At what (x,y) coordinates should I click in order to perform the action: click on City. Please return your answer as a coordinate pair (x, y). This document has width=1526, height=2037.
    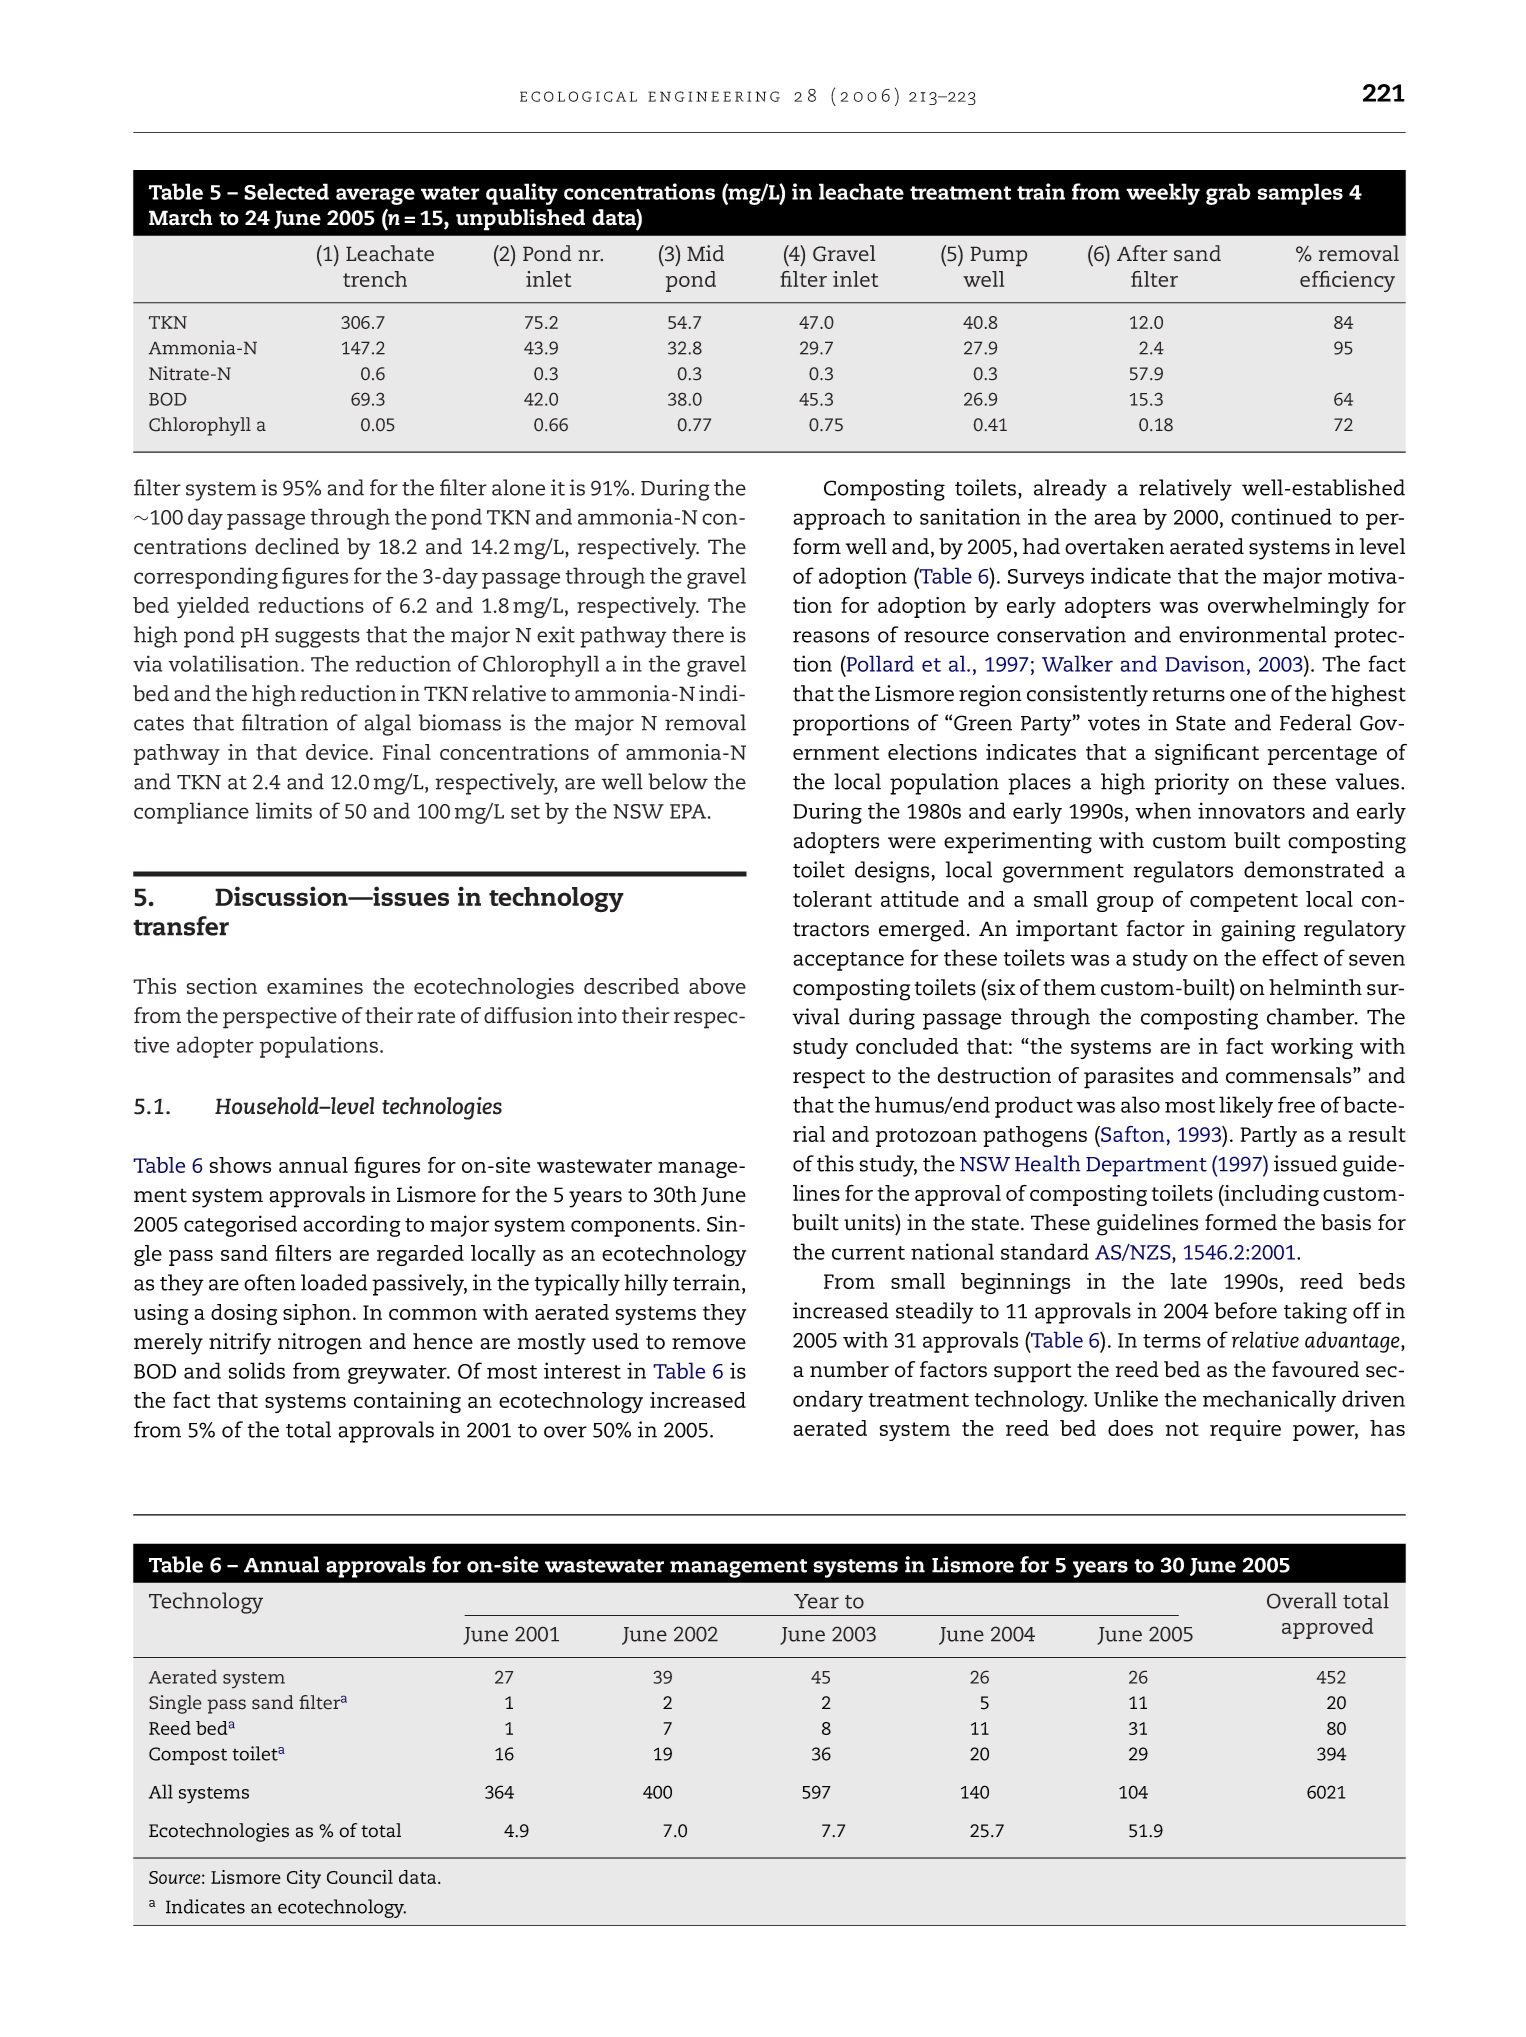
    Looking at the image, I should click on (304, 1879).
